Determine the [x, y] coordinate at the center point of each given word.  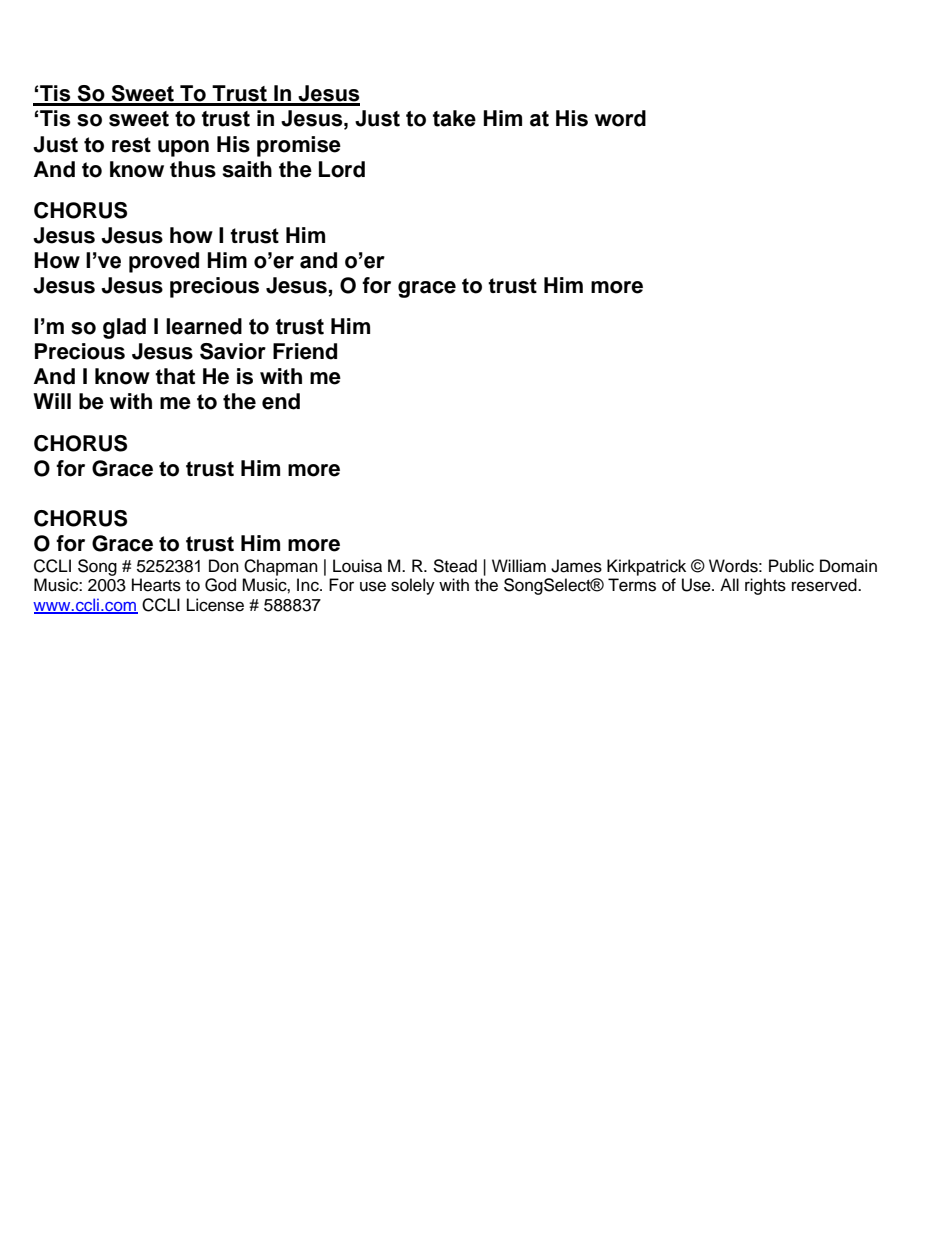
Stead [455, 566]
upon [183, 148]
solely [413, 586]
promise [299, 146]
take [454, 118]
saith [247, 169]
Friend [305, 351]
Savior [233, 351]
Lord [342, 169]
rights [765, 586]
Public [791, 566]
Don [224, 566]
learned [204, 326]
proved [164, 262]
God [220, 585]
